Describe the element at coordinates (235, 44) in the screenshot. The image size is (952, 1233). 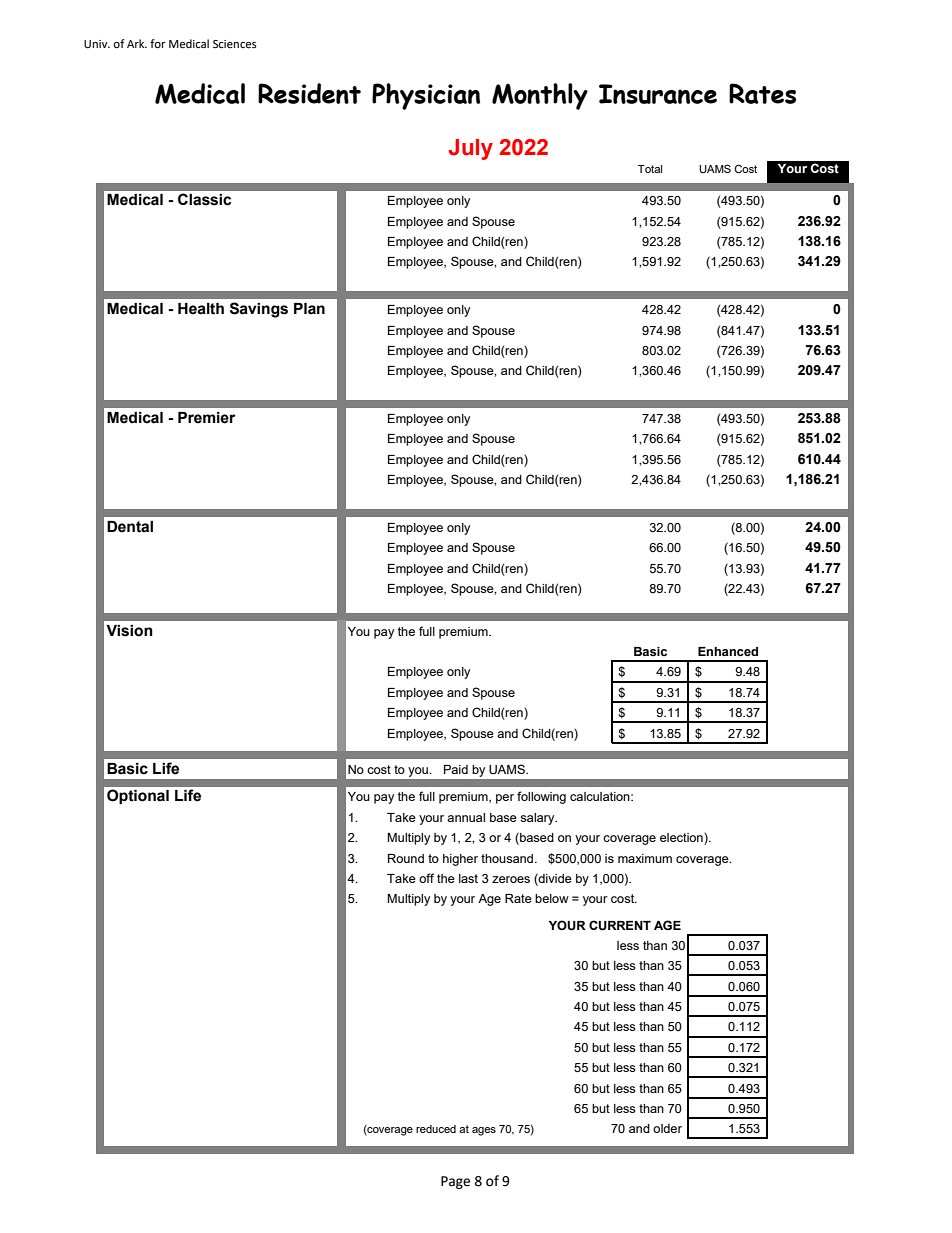
I see `Sciences` at that location.
